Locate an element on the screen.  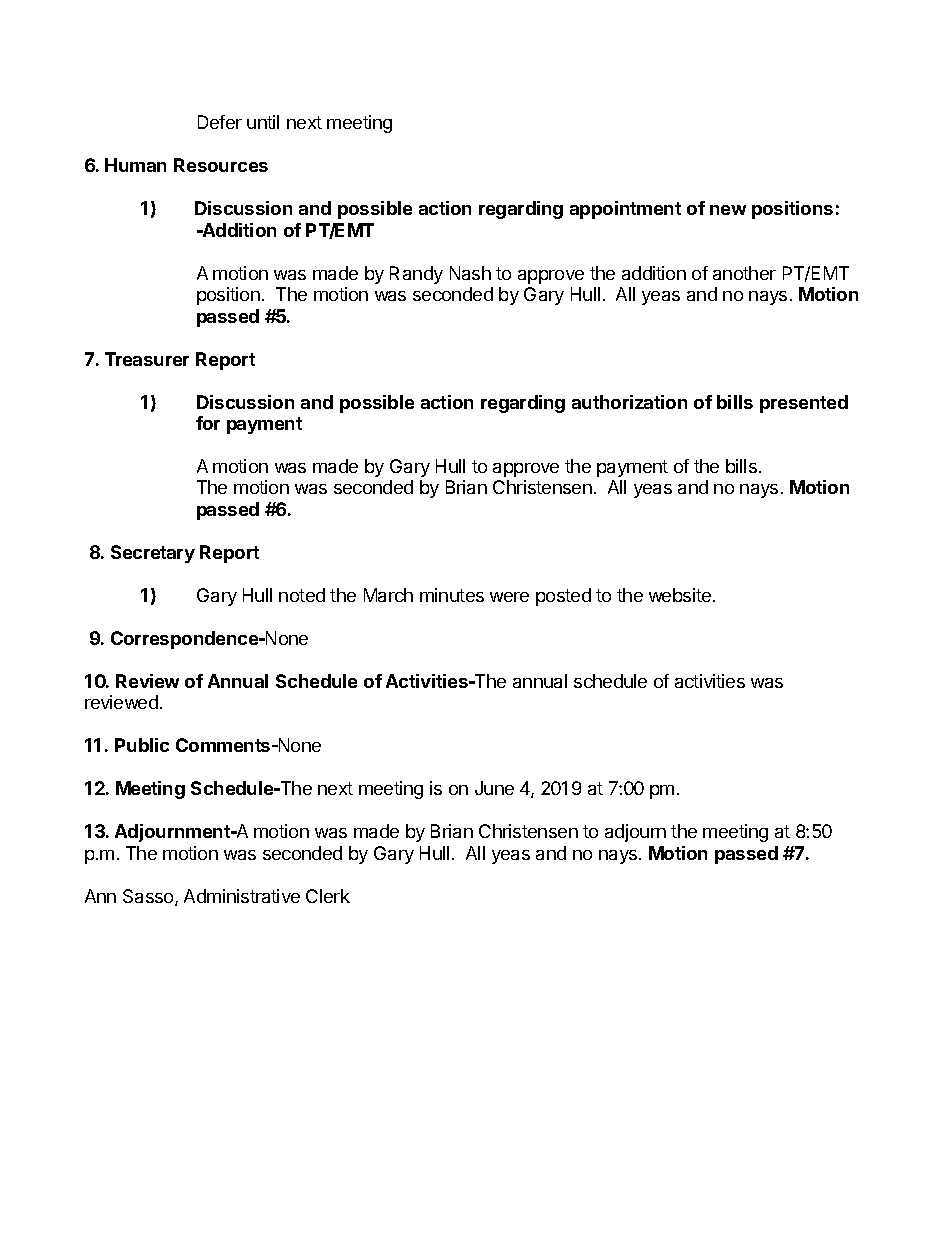
minutes is located at coordinates (452, 595).
